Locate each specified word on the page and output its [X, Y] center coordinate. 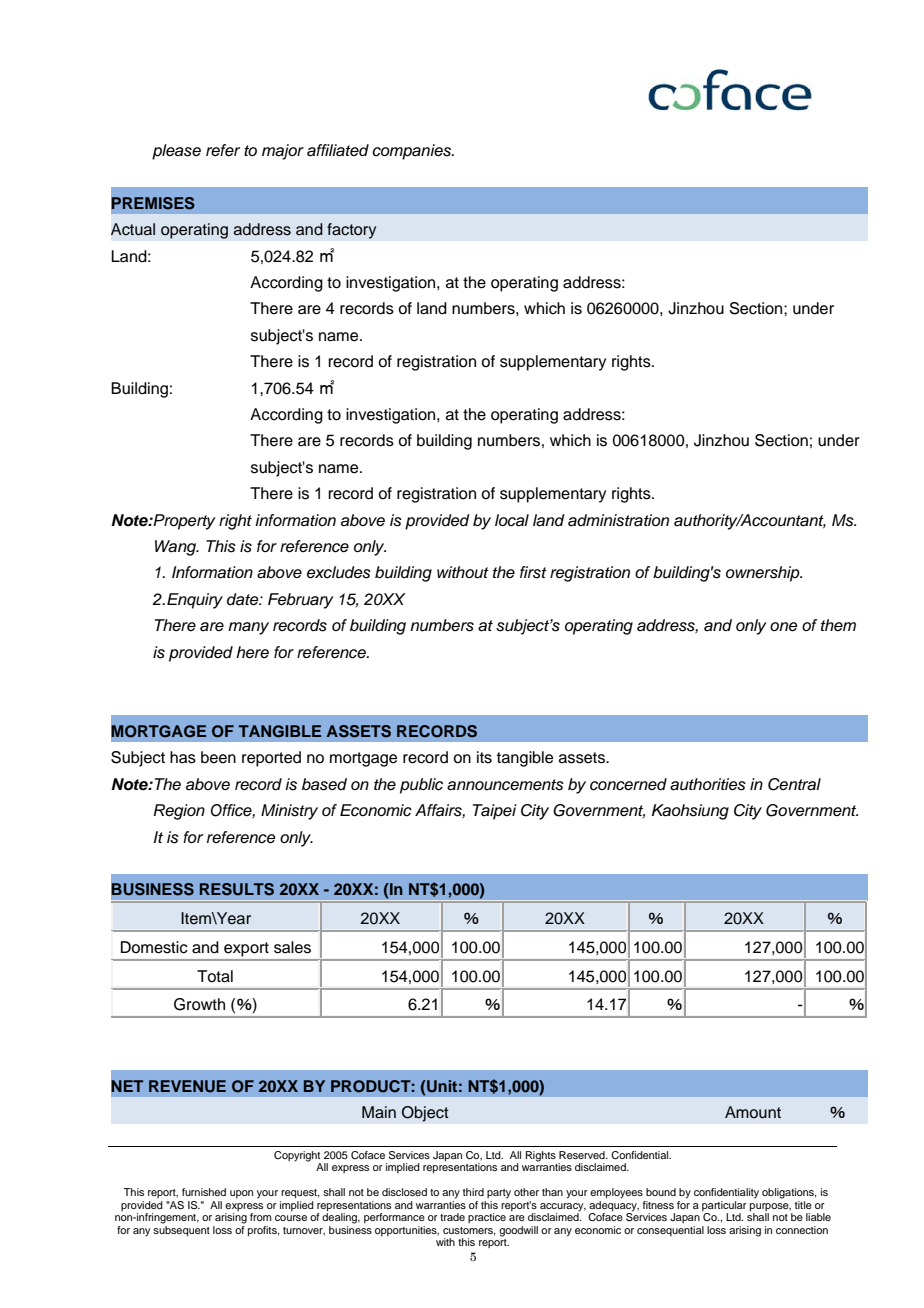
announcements [505, 785]
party [499, 1194]
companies [413, 152]
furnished [204, 1192]
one [783, 627]
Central [794, 784]
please [176, 152]
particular [724, 1207]
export [246, 949]
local [512, 520]
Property [184, 522]
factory [352, 231]
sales [292, 947]
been [218, 757]
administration [618, 520]
